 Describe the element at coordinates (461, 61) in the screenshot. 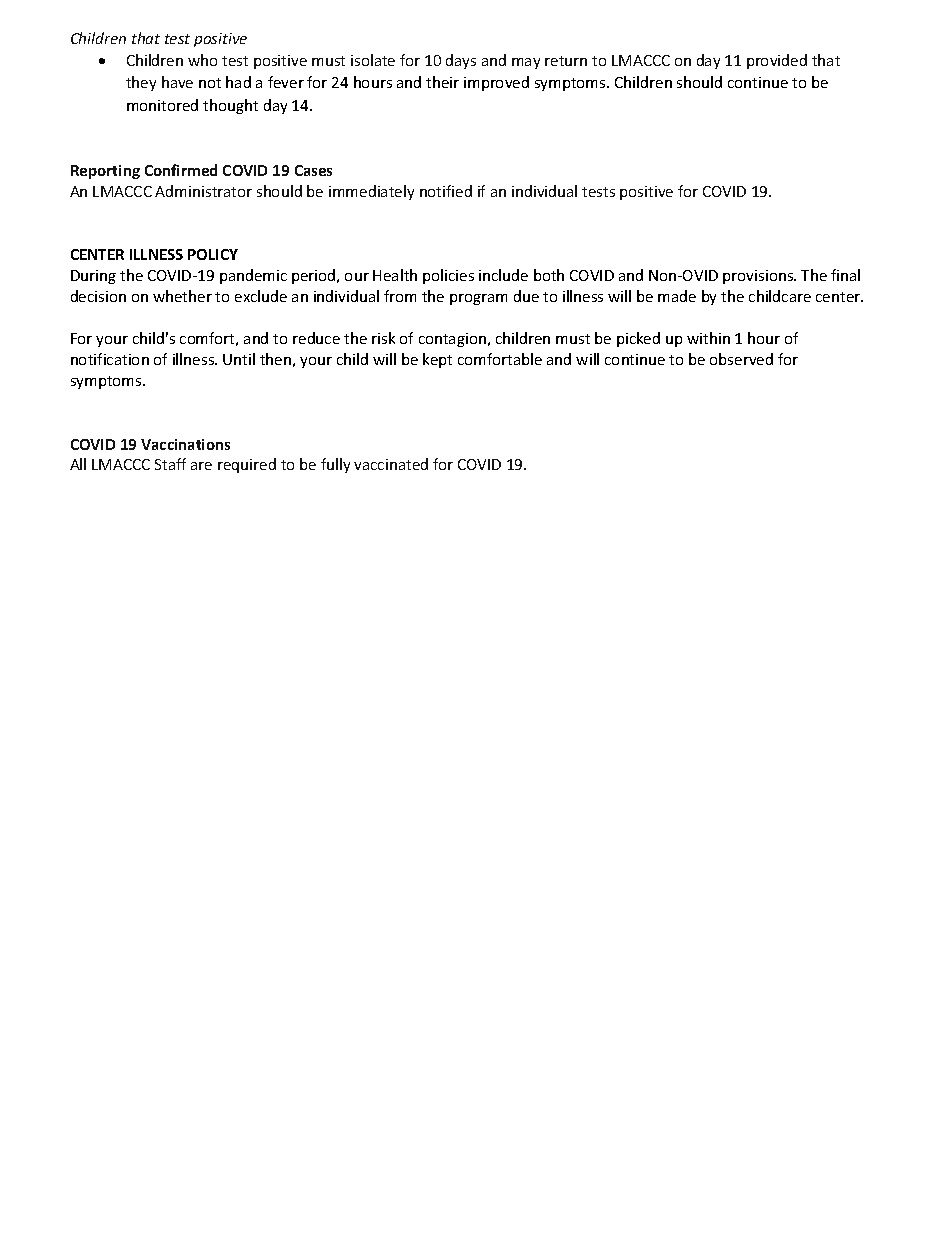

I see `days` at that location.
